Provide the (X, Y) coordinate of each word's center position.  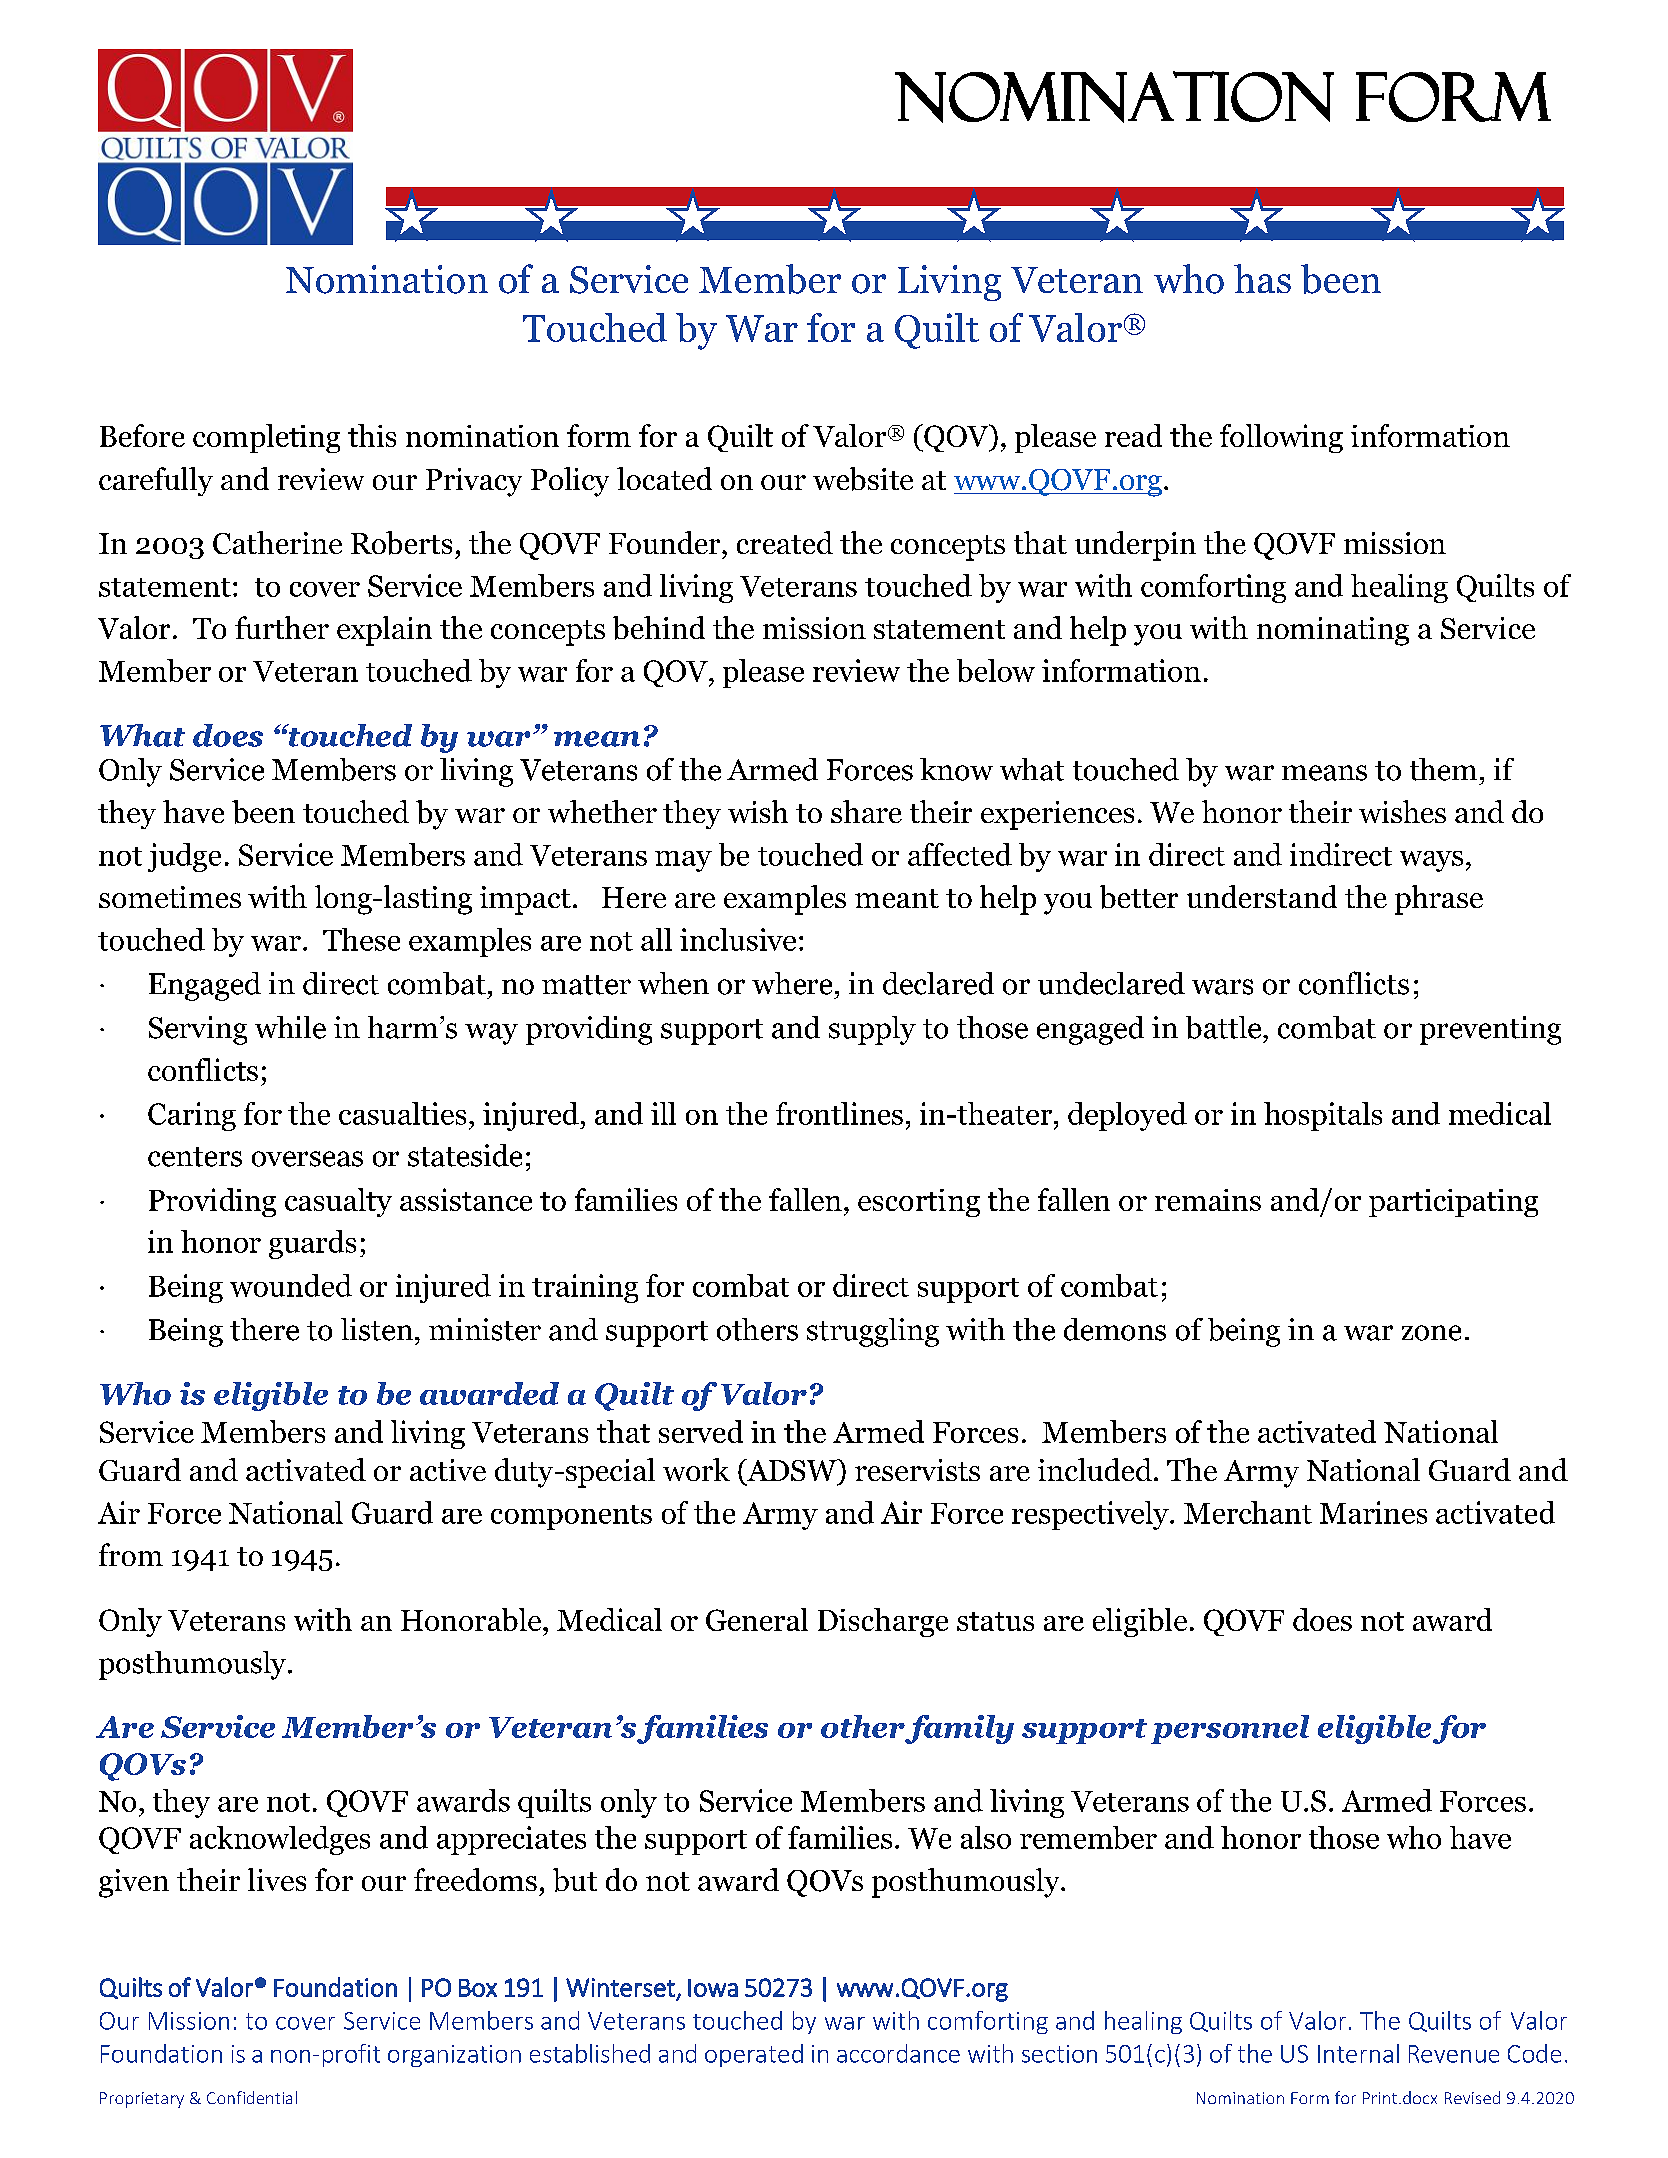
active (448, 1470)
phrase (1439, 900)
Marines (1373, 1512)
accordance (898, 2053)
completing (266, 438)
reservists (917, 1470)
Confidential (252, 2097)
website (863, 479)
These (361, 939)
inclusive (738, 939)
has (1262, 278)
